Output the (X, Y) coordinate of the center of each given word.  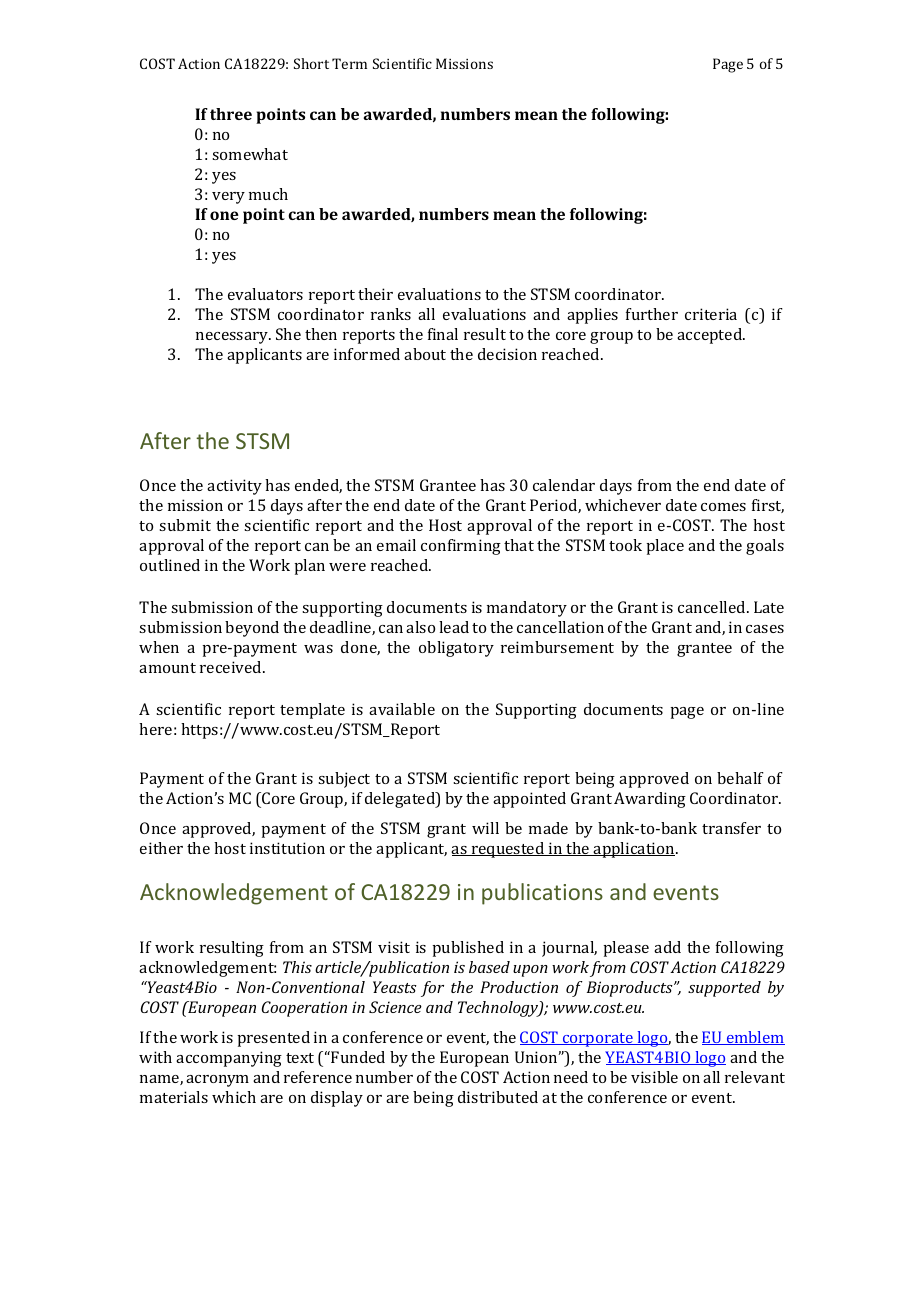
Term (349, 63)
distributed (498, 1097)
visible (654, 1077)
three (231, 114)
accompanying (229, 1059)
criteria (711, 314)
